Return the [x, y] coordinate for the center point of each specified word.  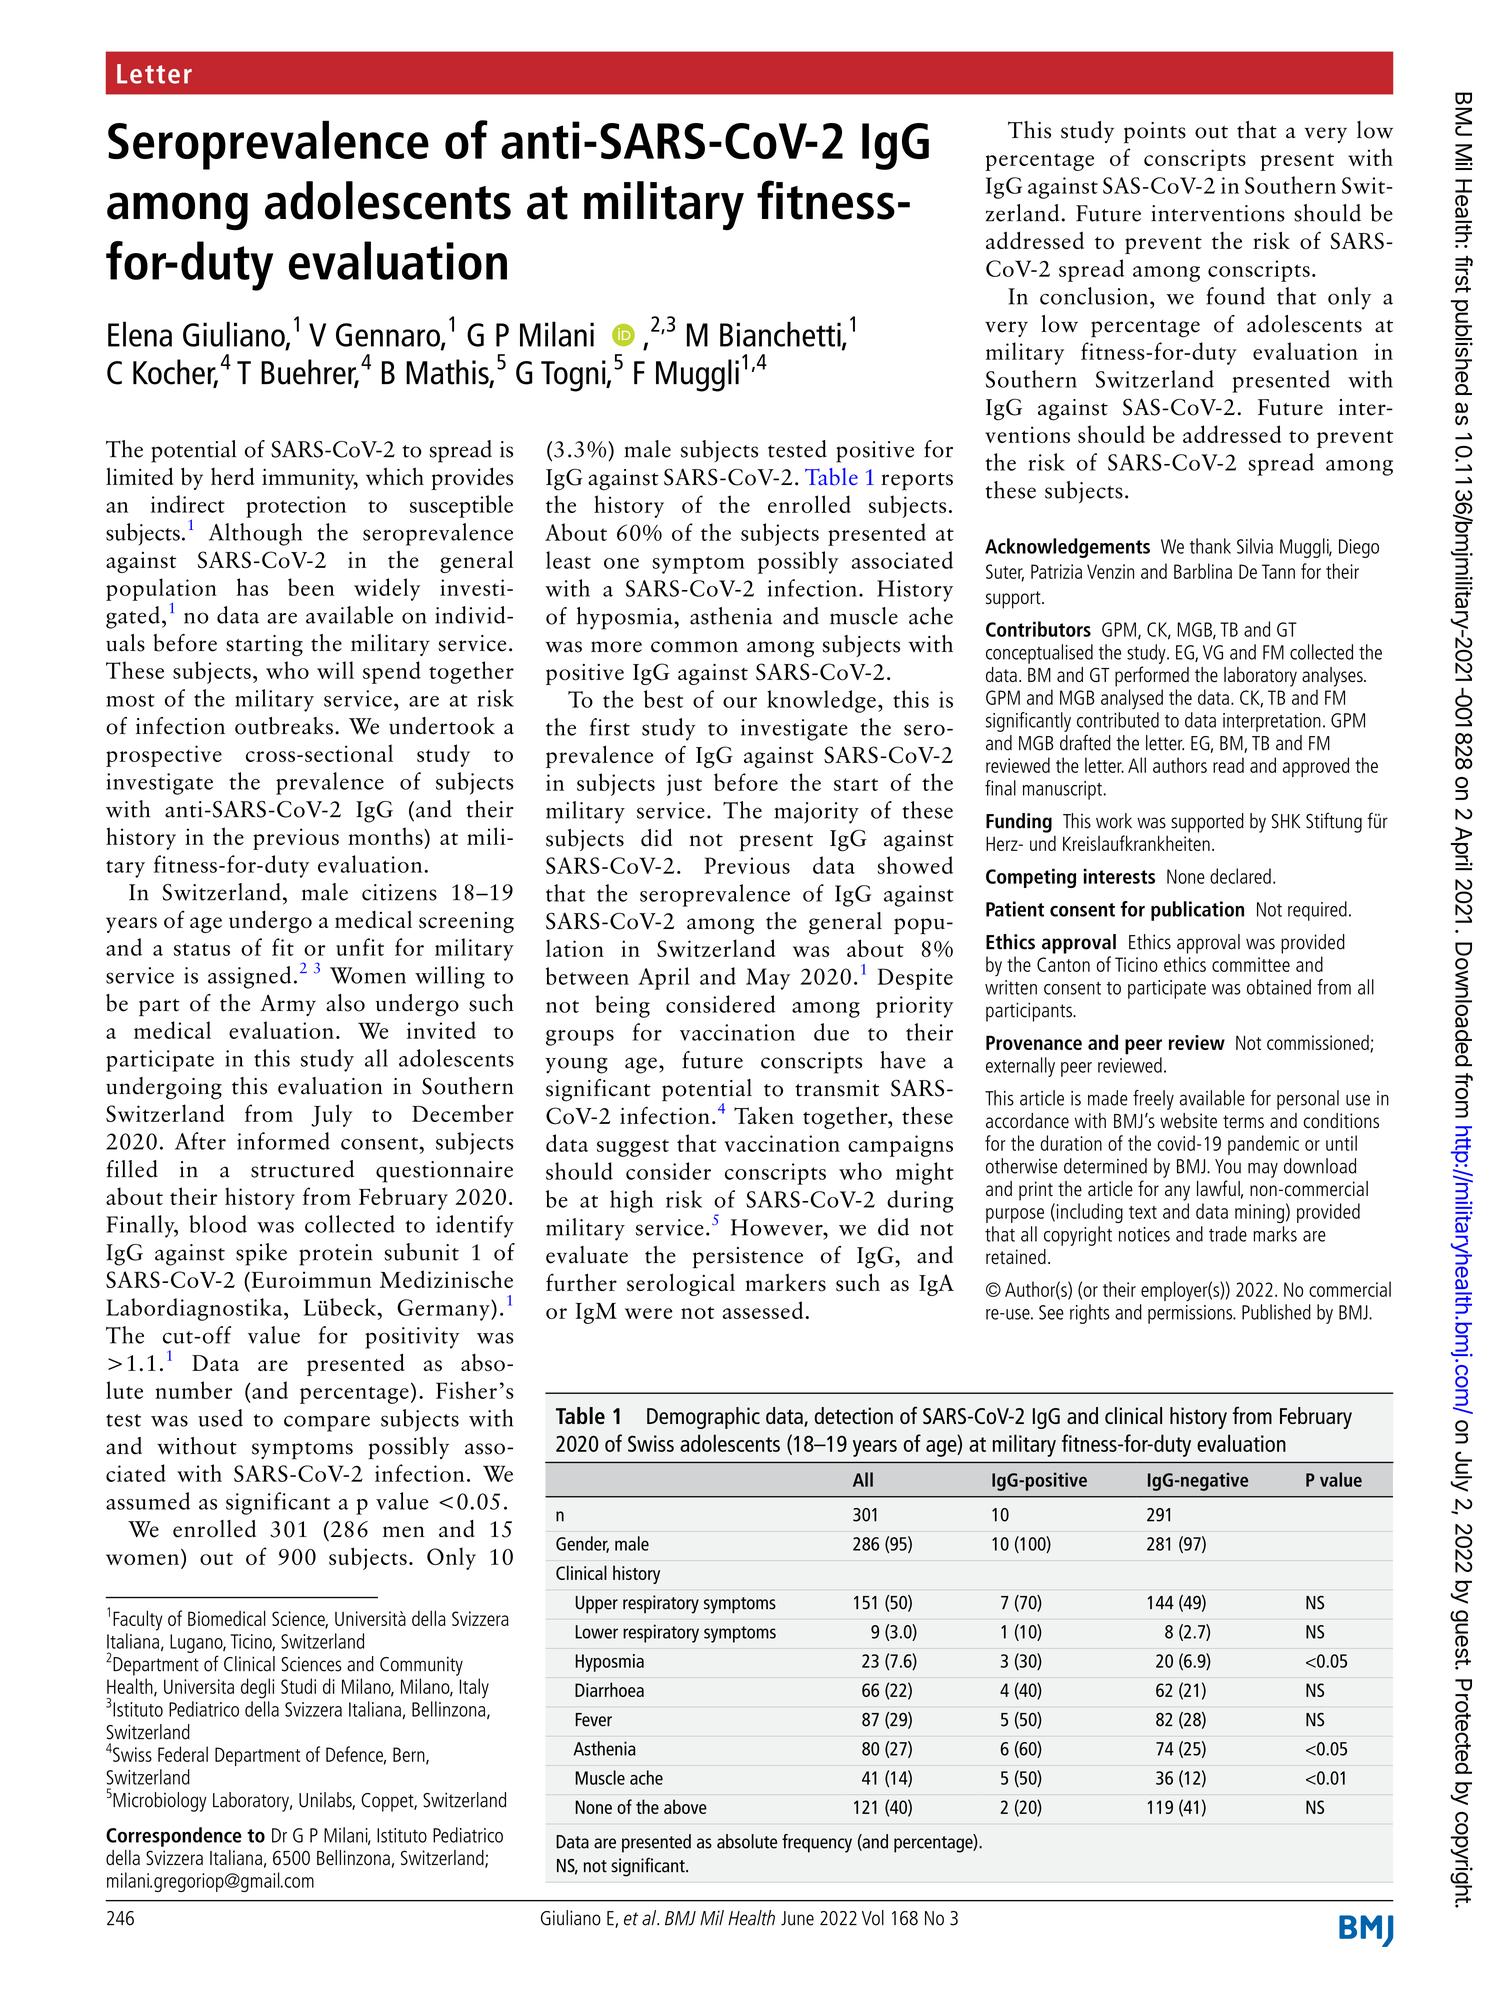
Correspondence [174, 1837]
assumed [148, 1501]
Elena [140, 334]
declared [1240, 876]
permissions [1191, 1314]
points [1155, 133]
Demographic [703, 1418]
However [778, 1227]
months [386, 836]
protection [296, 507]
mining [1259, 1213]
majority [816, 813]
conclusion [1094, 296]
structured [302, 1169]
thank [1210, 546]
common [694, 647]
